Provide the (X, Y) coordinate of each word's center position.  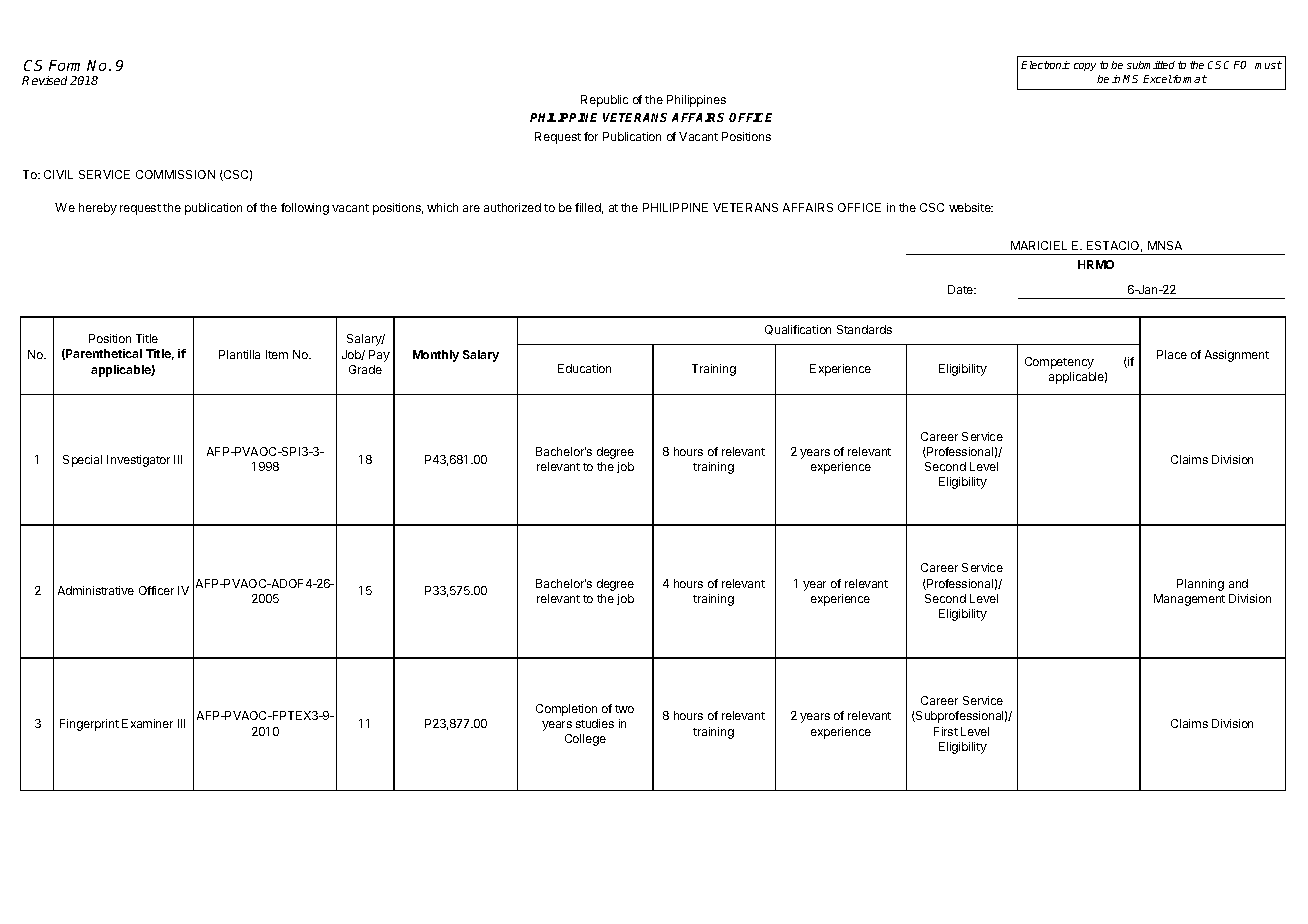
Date (962, 289)
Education (584, 368)
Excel (1157, 79)
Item (277, 354)
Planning (1200, 585)
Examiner (147, 723)
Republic (604, 101)
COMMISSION (175, 174)
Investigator (138, 461)
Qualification (798, 330)
